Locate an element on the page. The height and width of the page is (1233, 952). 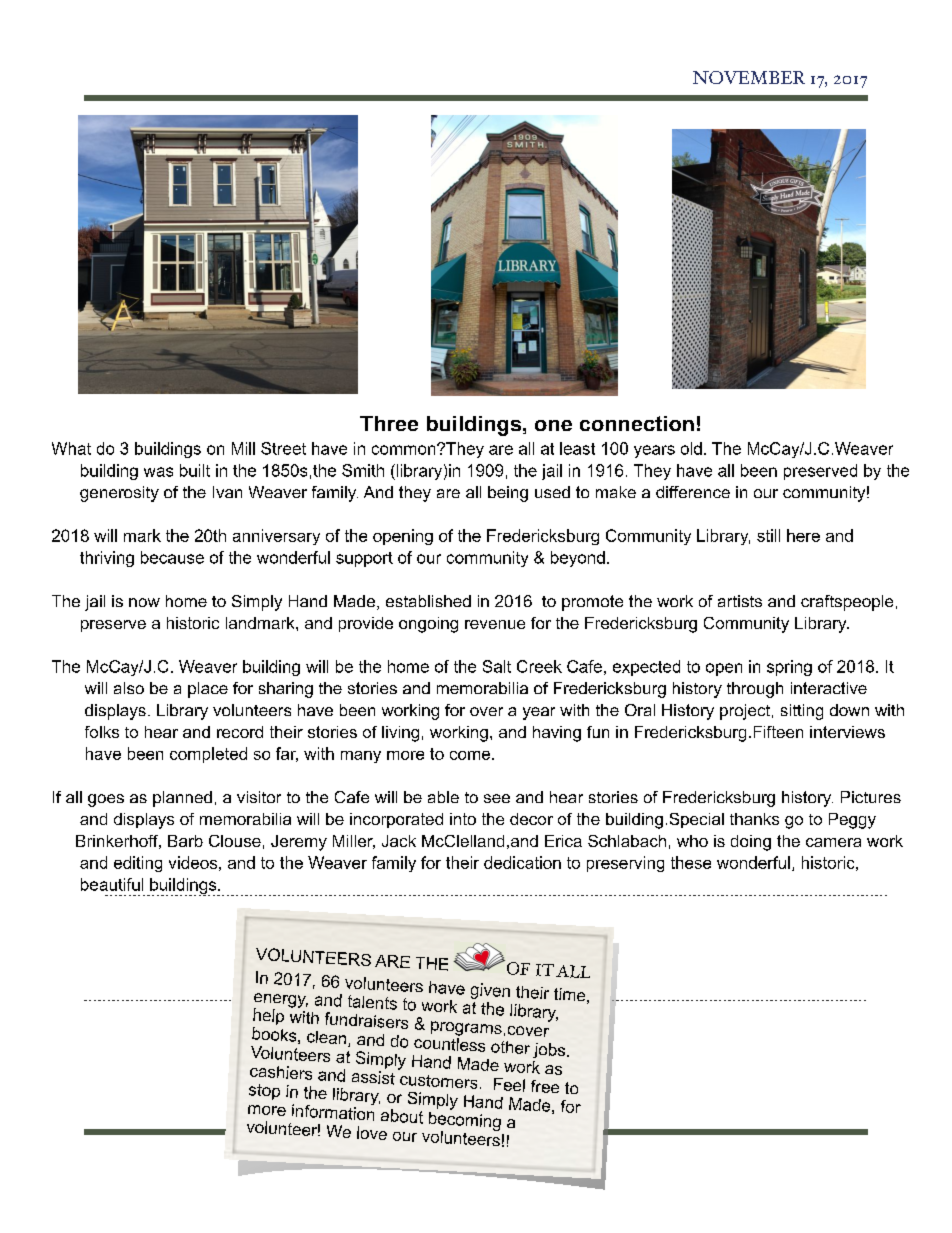
being is located at coordinates (508, 494).
